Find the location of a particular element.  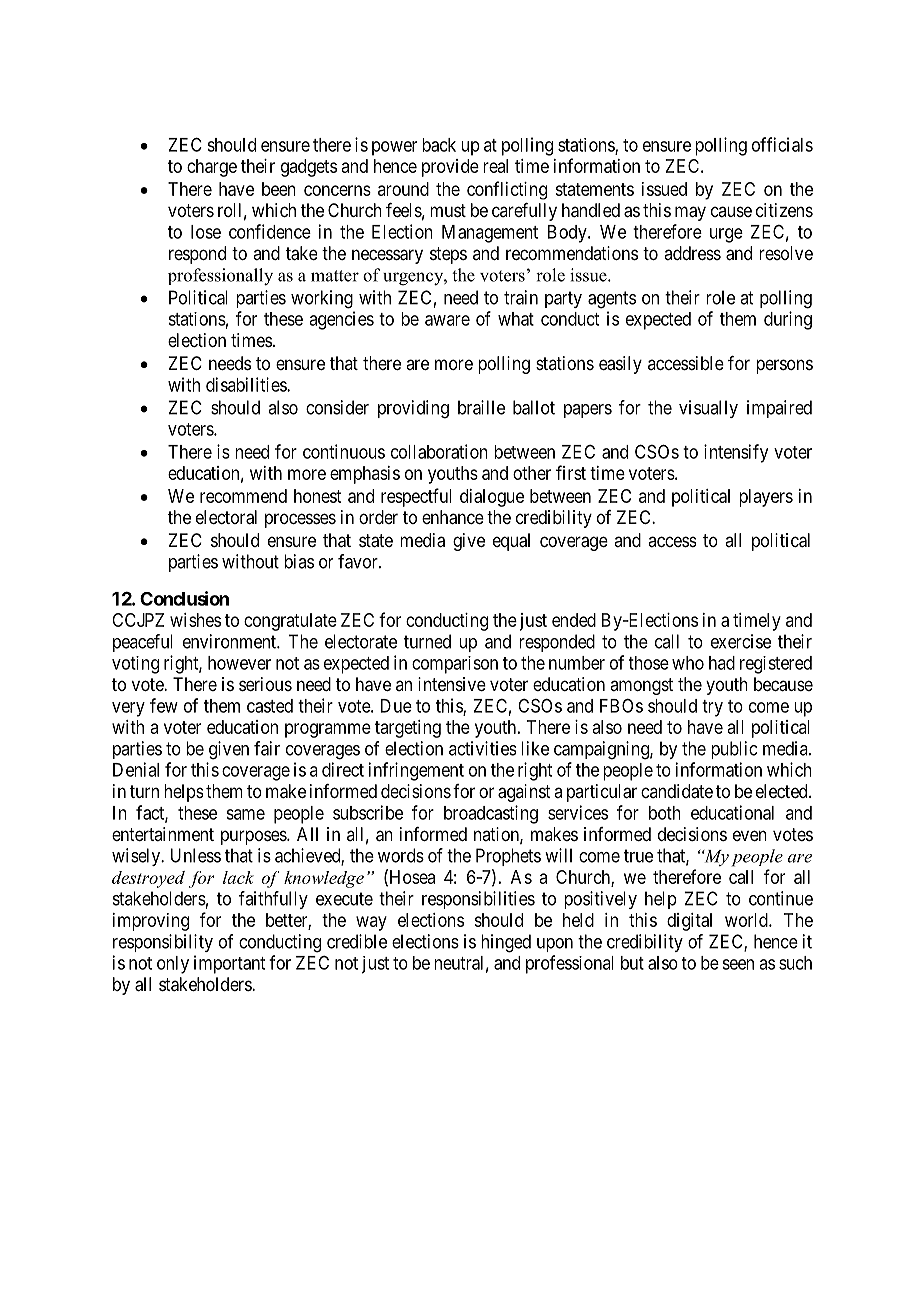

electoral is located at coordinates (226, 517).
